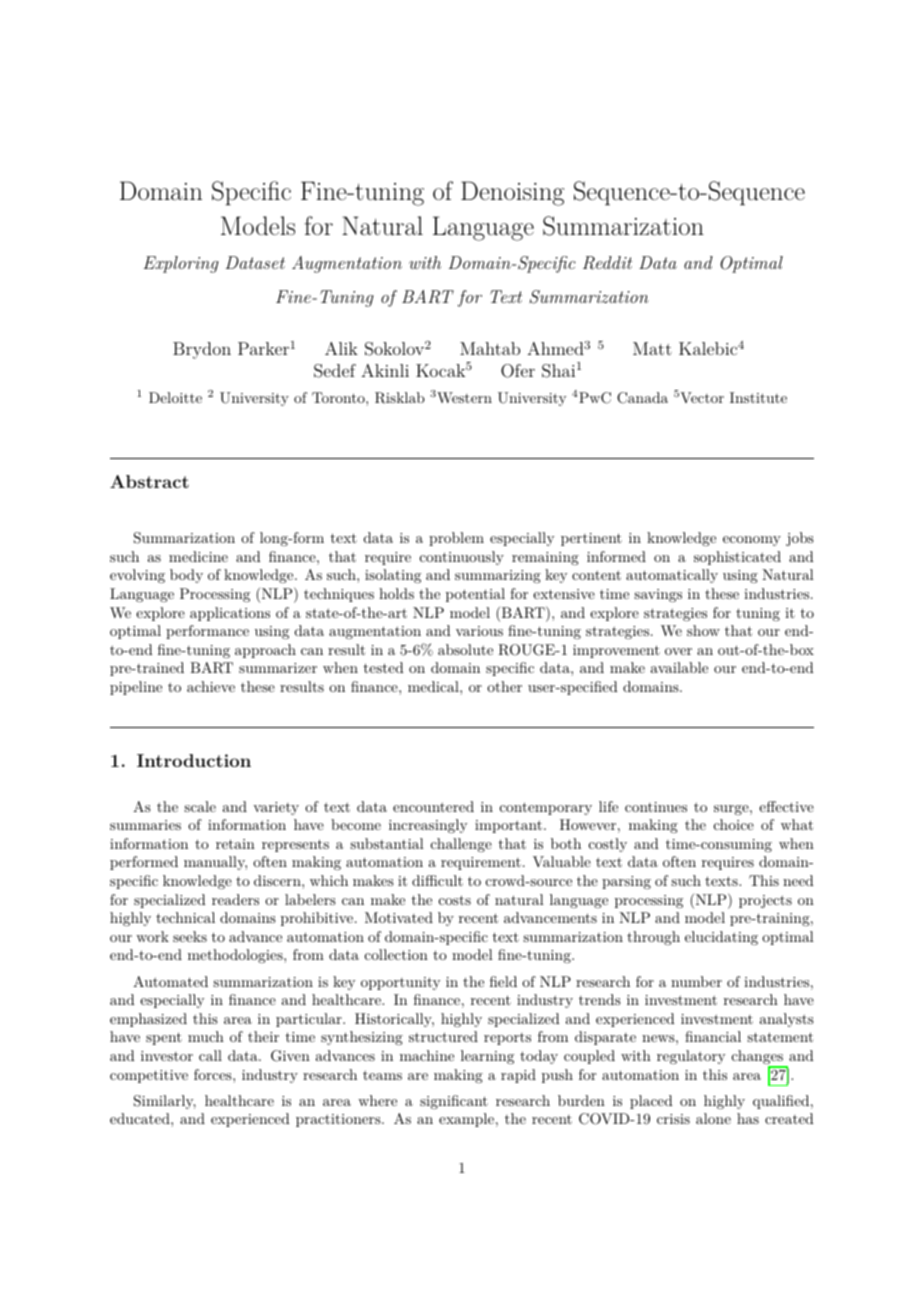 The image size is (924, 1308). What do you see at coordinates (211, 686) in the screenshot?
I see `achieve` at bounding box center [211, 686].
